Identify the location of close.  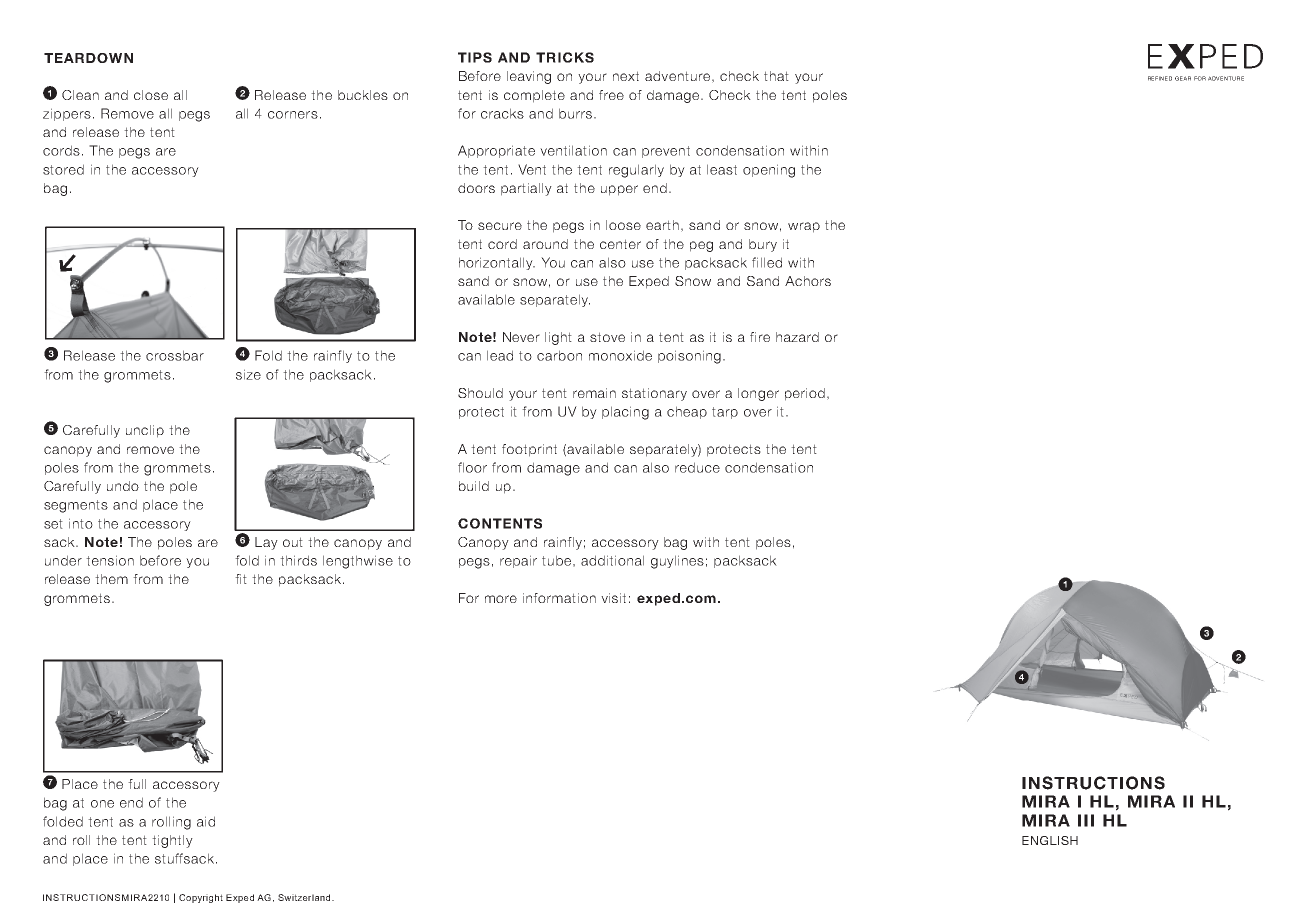
(151, 95).
